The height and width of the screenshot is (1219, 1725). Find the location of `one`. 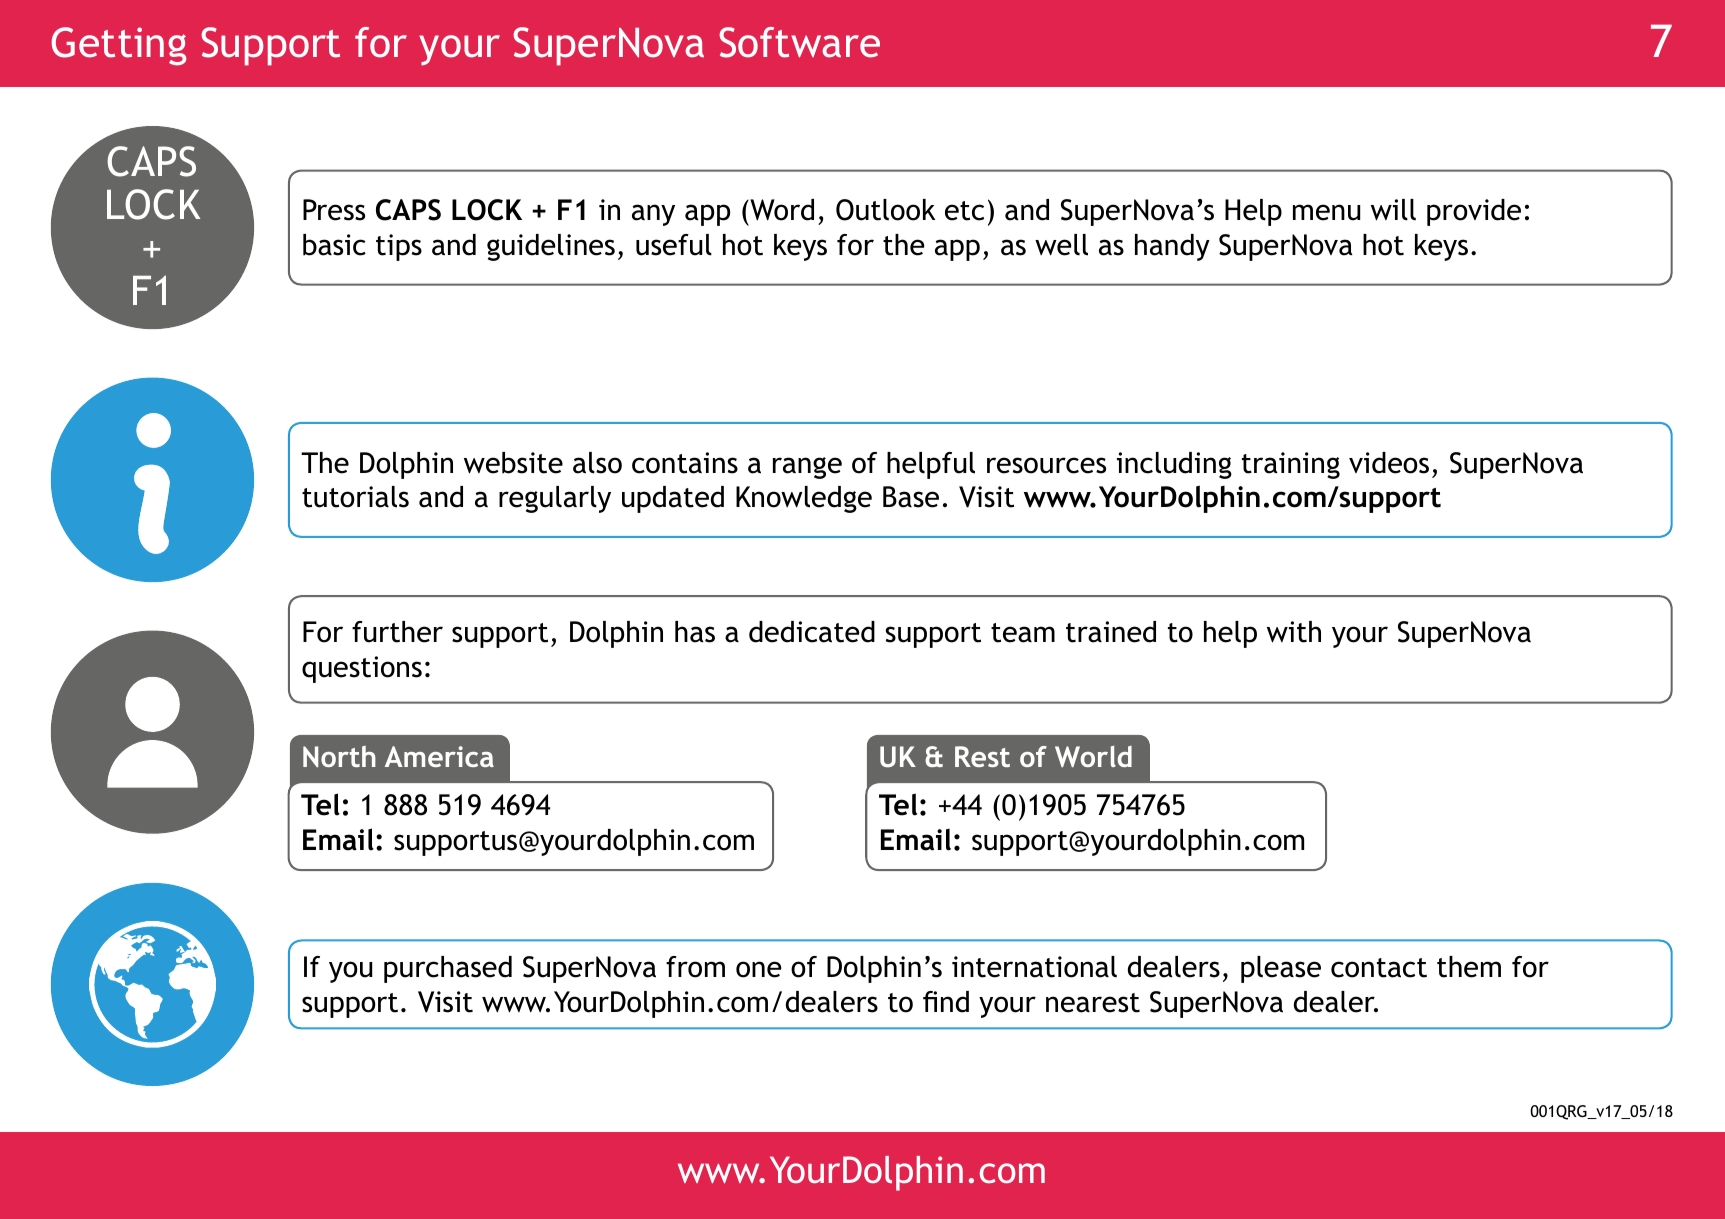

one is located at coordinates (758, 969).
